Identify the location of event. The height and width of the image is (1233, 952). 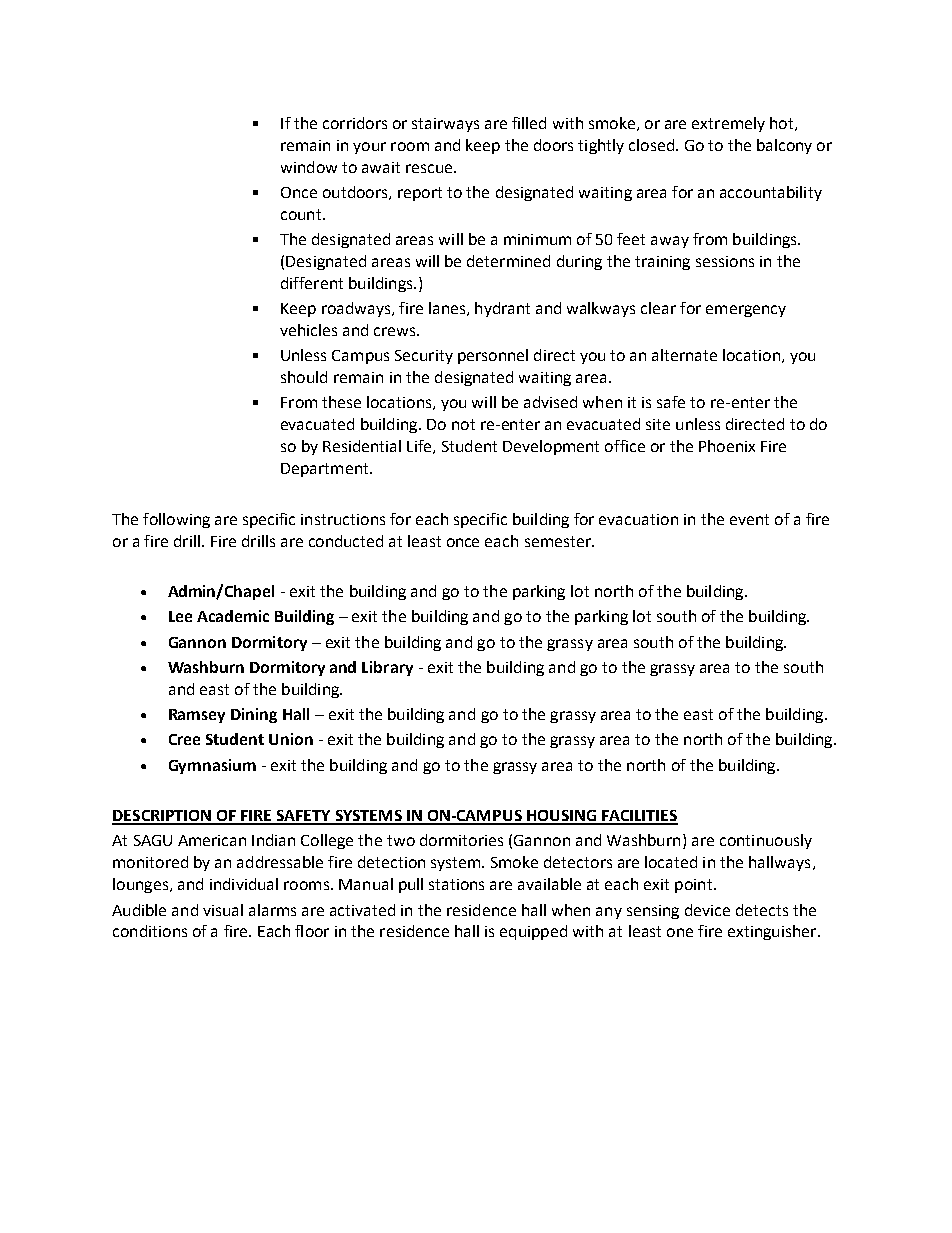
(749, 519).
